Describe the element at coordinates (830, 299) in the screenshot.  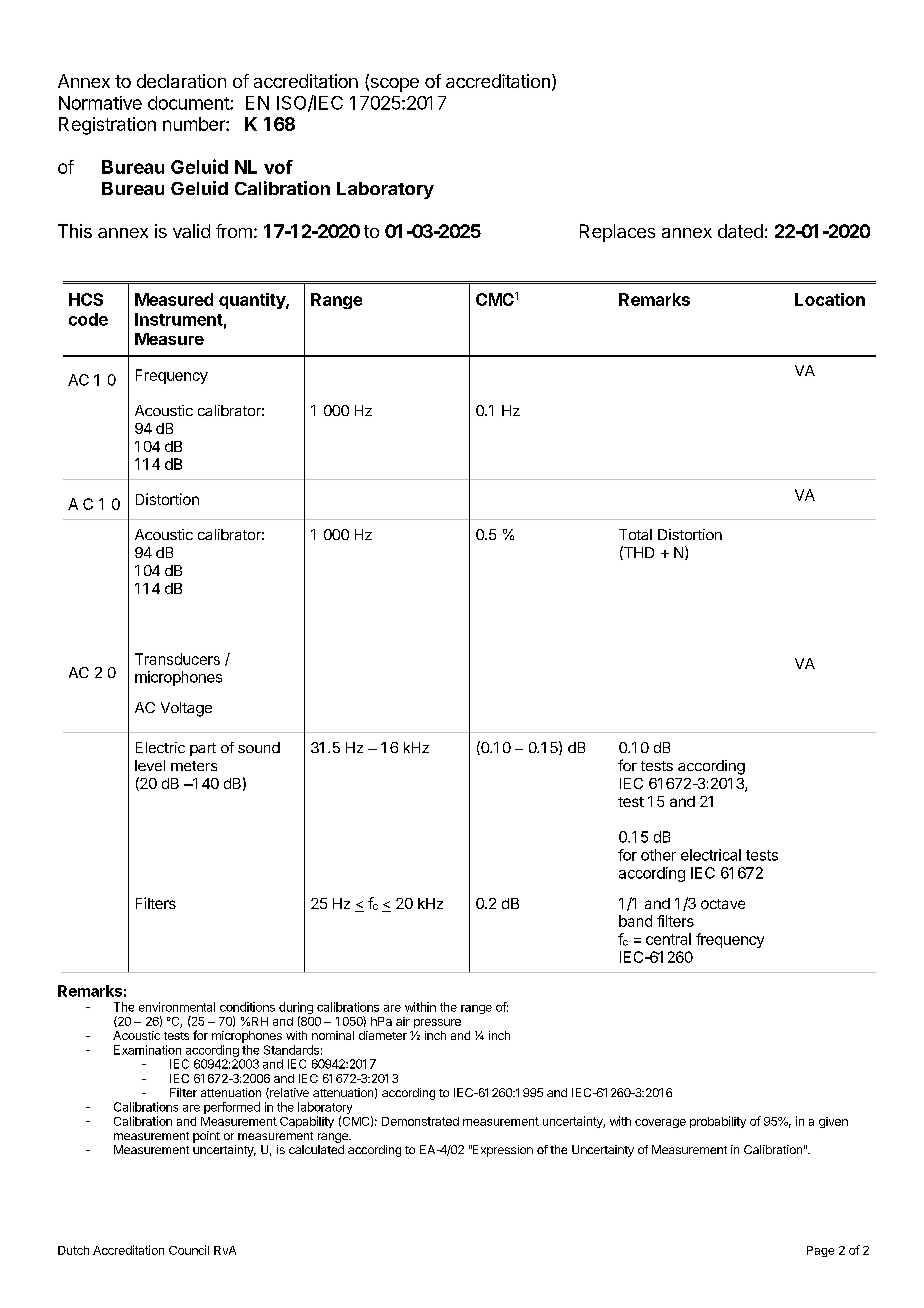
I see `Location` at that location.
